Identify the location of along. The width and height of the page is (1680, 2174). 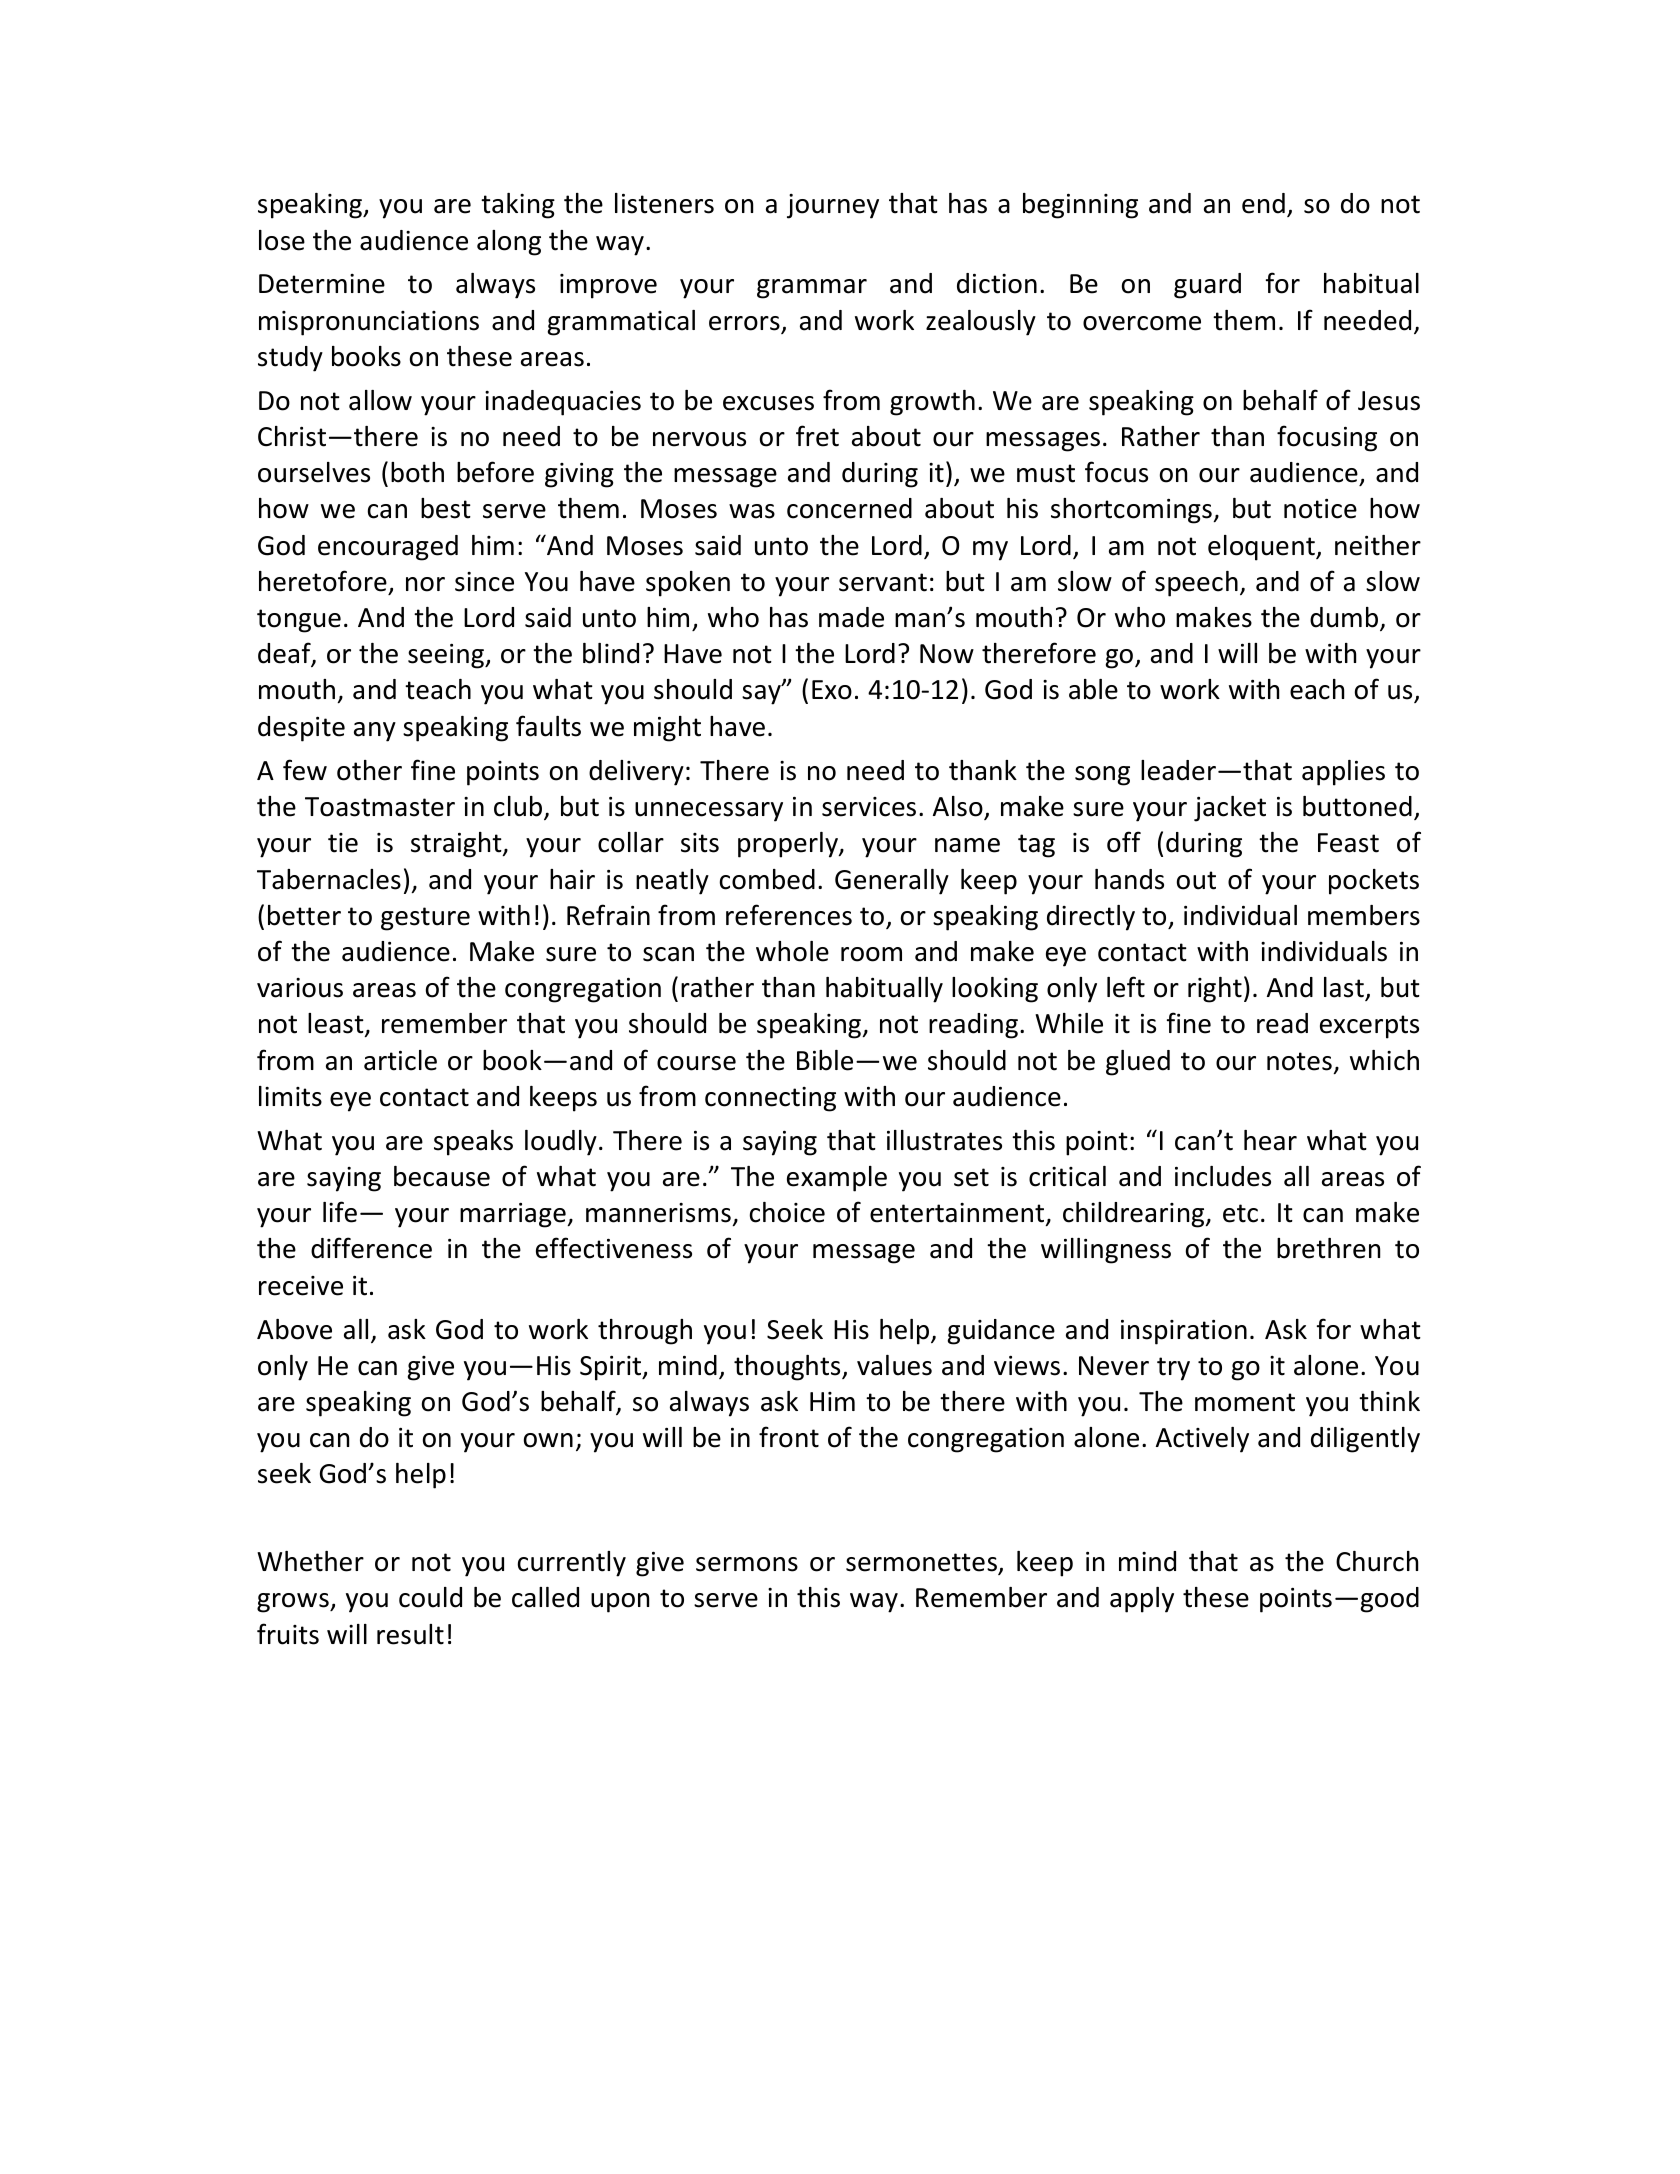
(509, 243).
